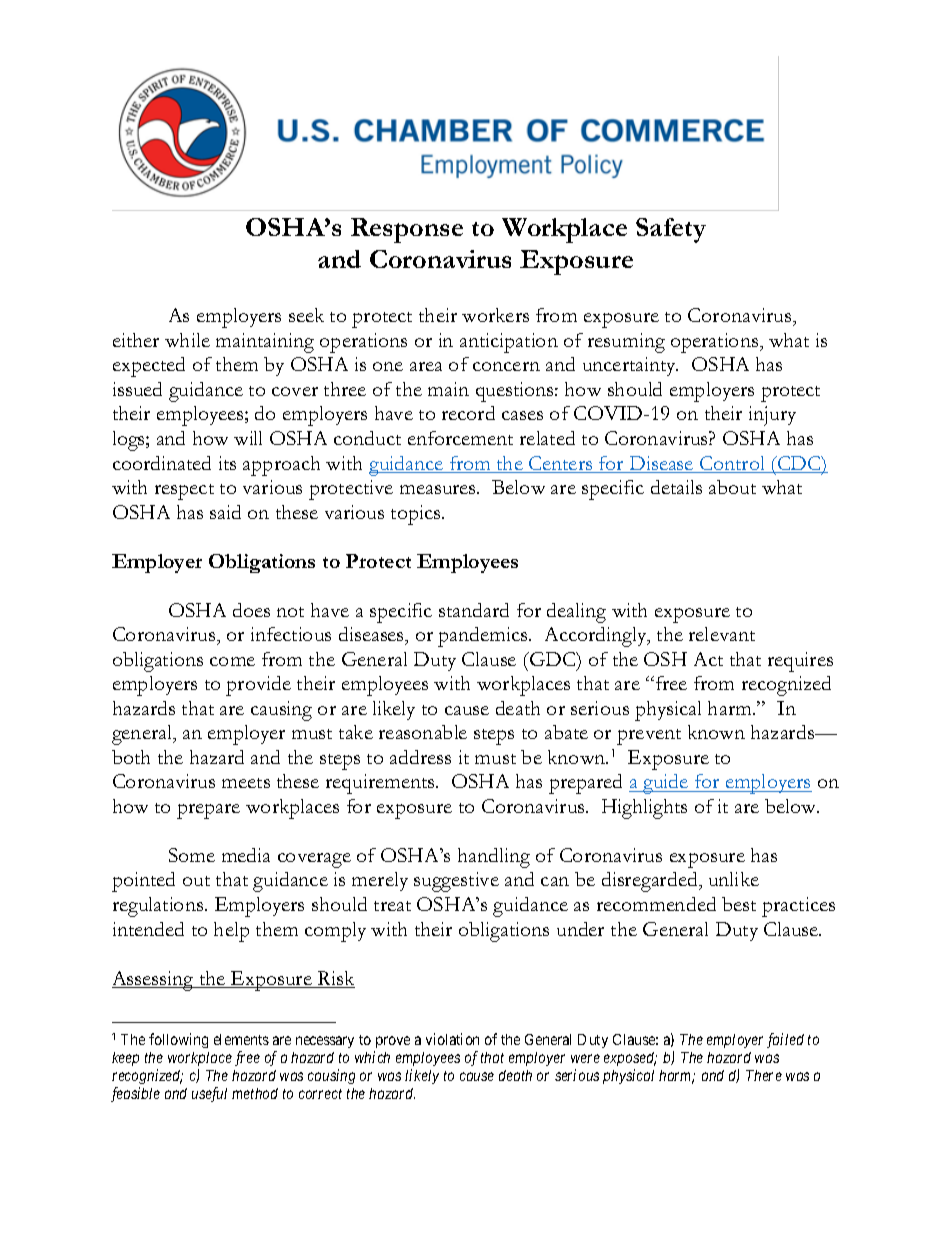 This document has height=1233, width=952. I want to click on pandemics, so click(484, 637).
